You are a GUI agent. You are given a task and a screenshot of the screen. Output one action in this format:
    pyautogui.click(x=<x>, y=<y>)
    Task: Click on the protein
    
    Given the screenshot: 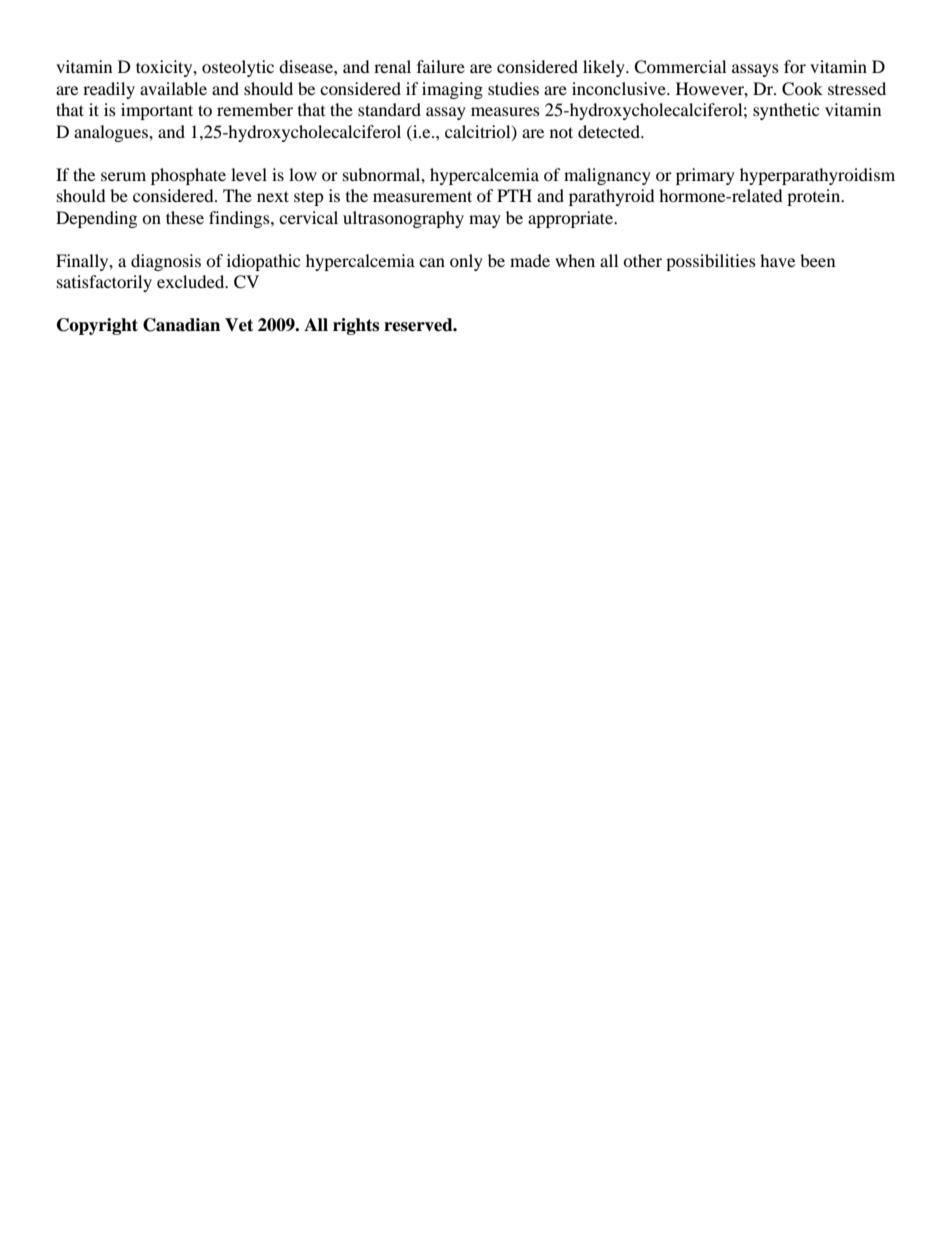 What is the action you would take?
    pyautogui.click(x=815, y=197)
